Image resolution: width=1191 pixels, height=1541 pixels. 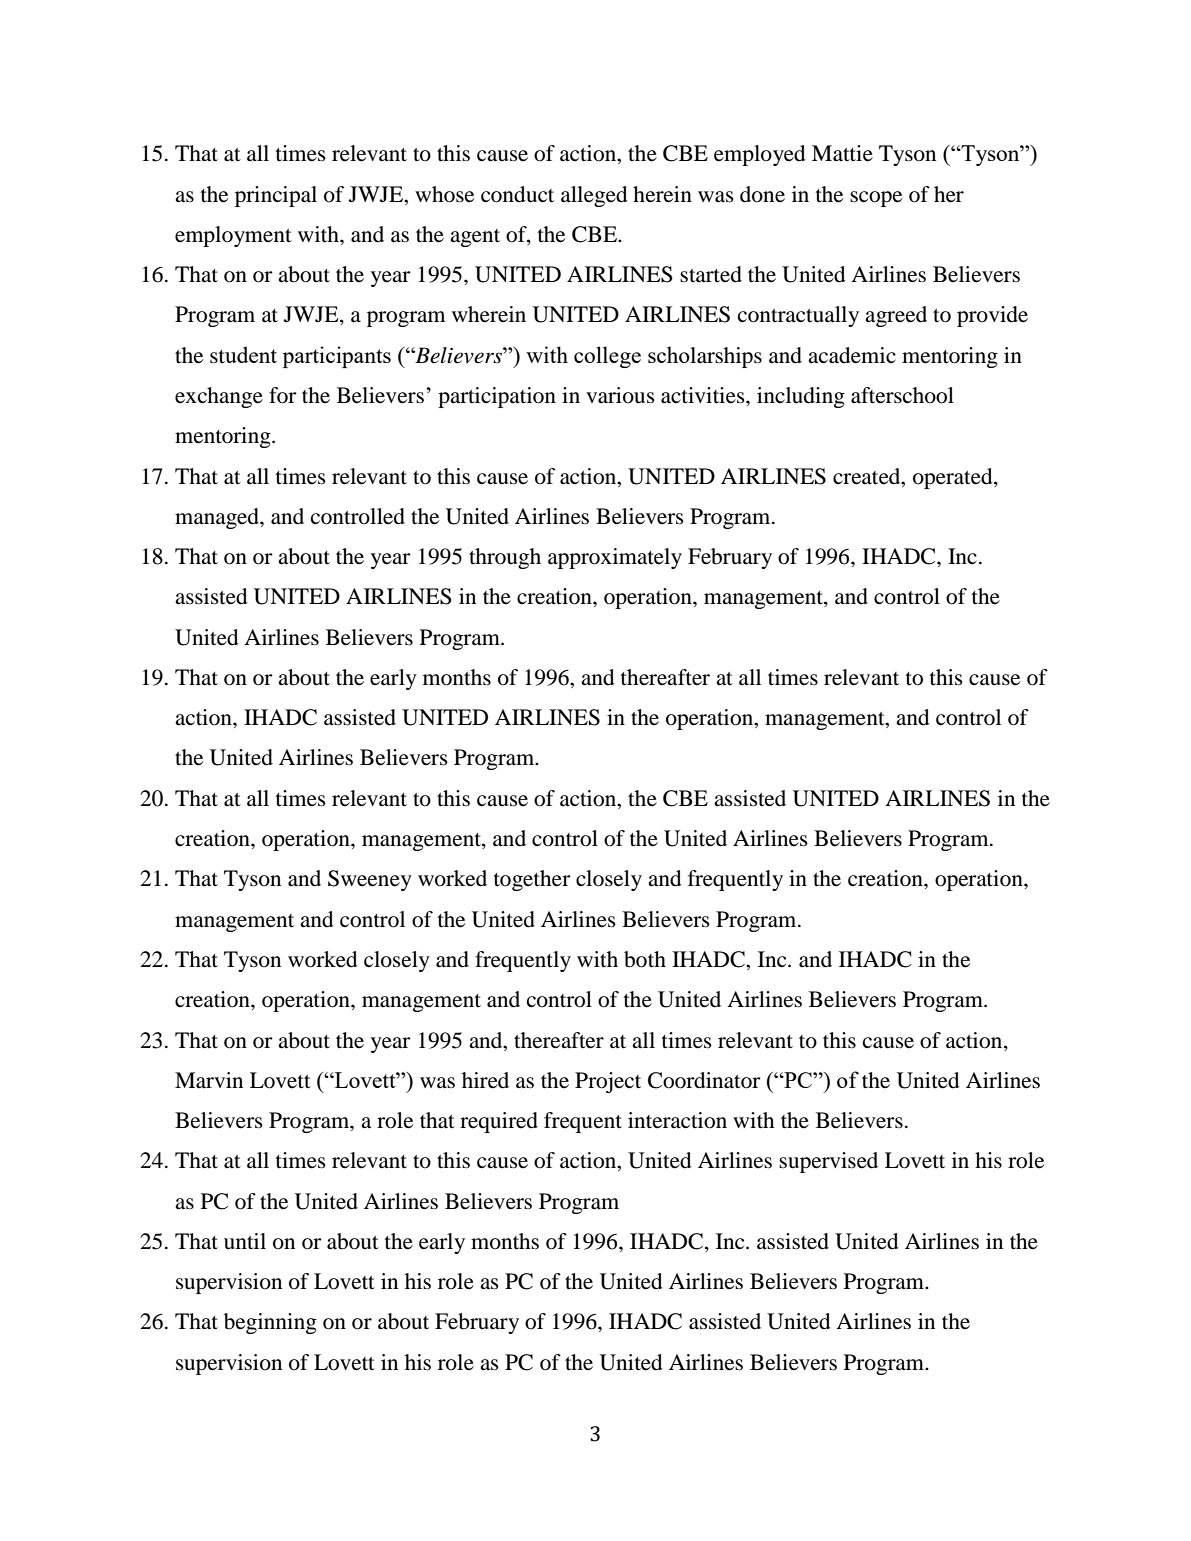 What do you see at coordinates (645, 959) in the screenshot?
I see `both` at bounding box center [645, 959].
